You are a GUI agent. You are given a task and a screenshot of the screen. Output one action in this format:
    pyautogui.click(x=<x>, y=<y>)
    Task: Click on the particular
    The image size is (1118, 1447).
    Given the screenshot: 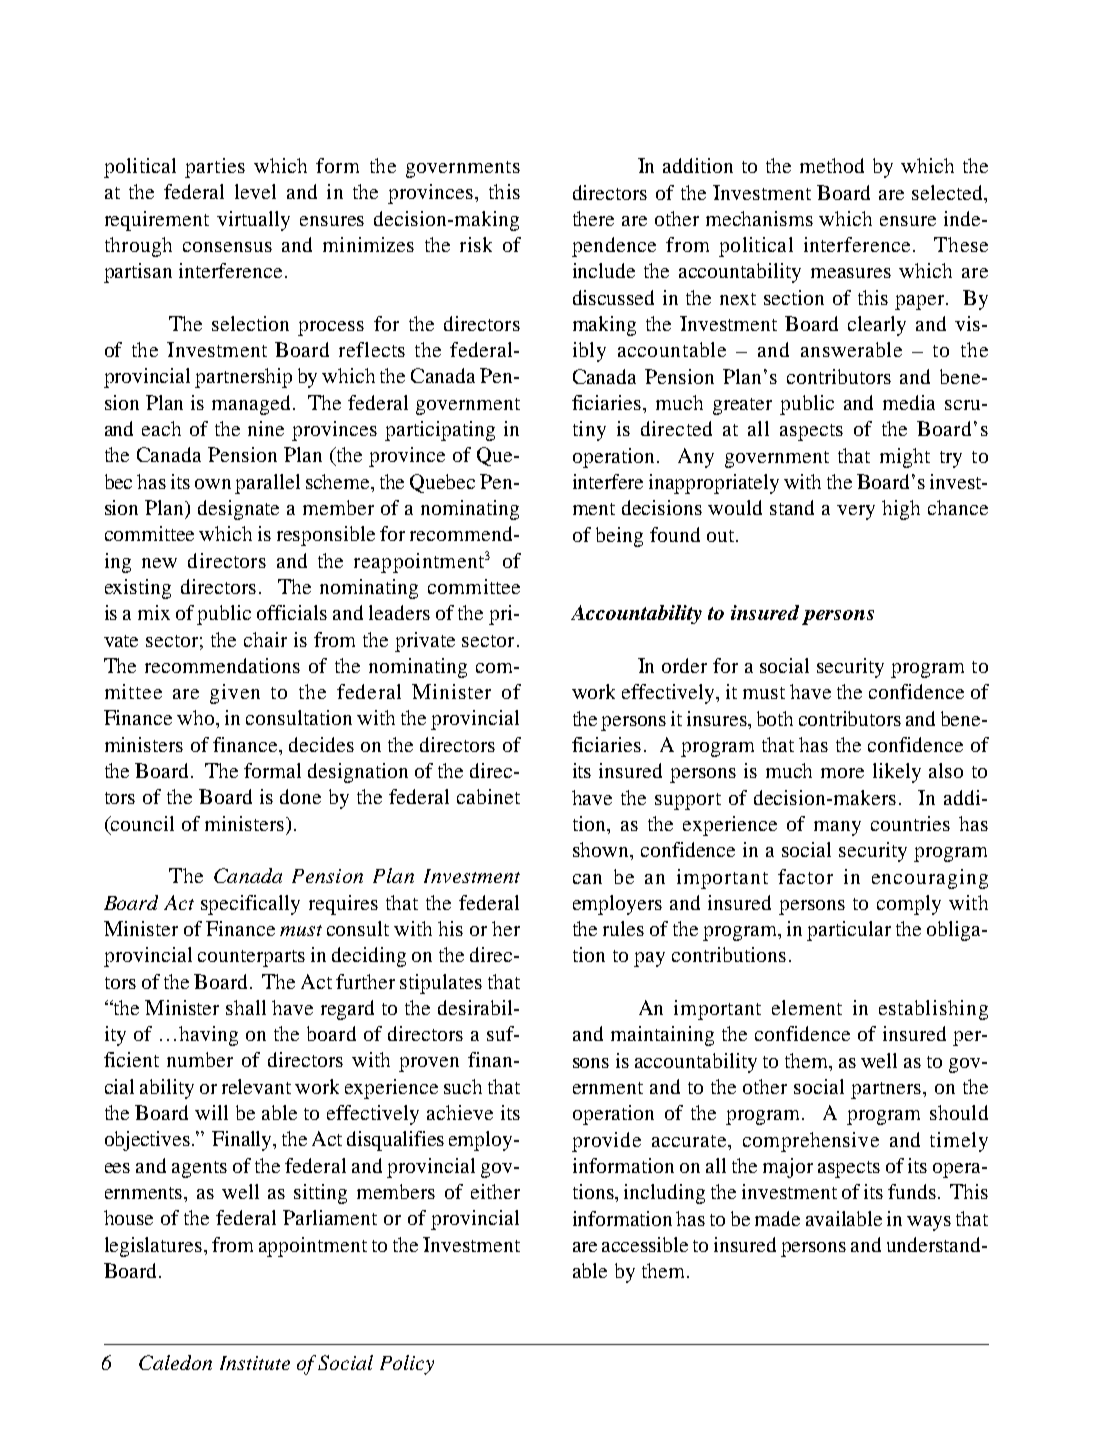 What is the action you would take?
    pyautogui.click(x=849, y=931)
